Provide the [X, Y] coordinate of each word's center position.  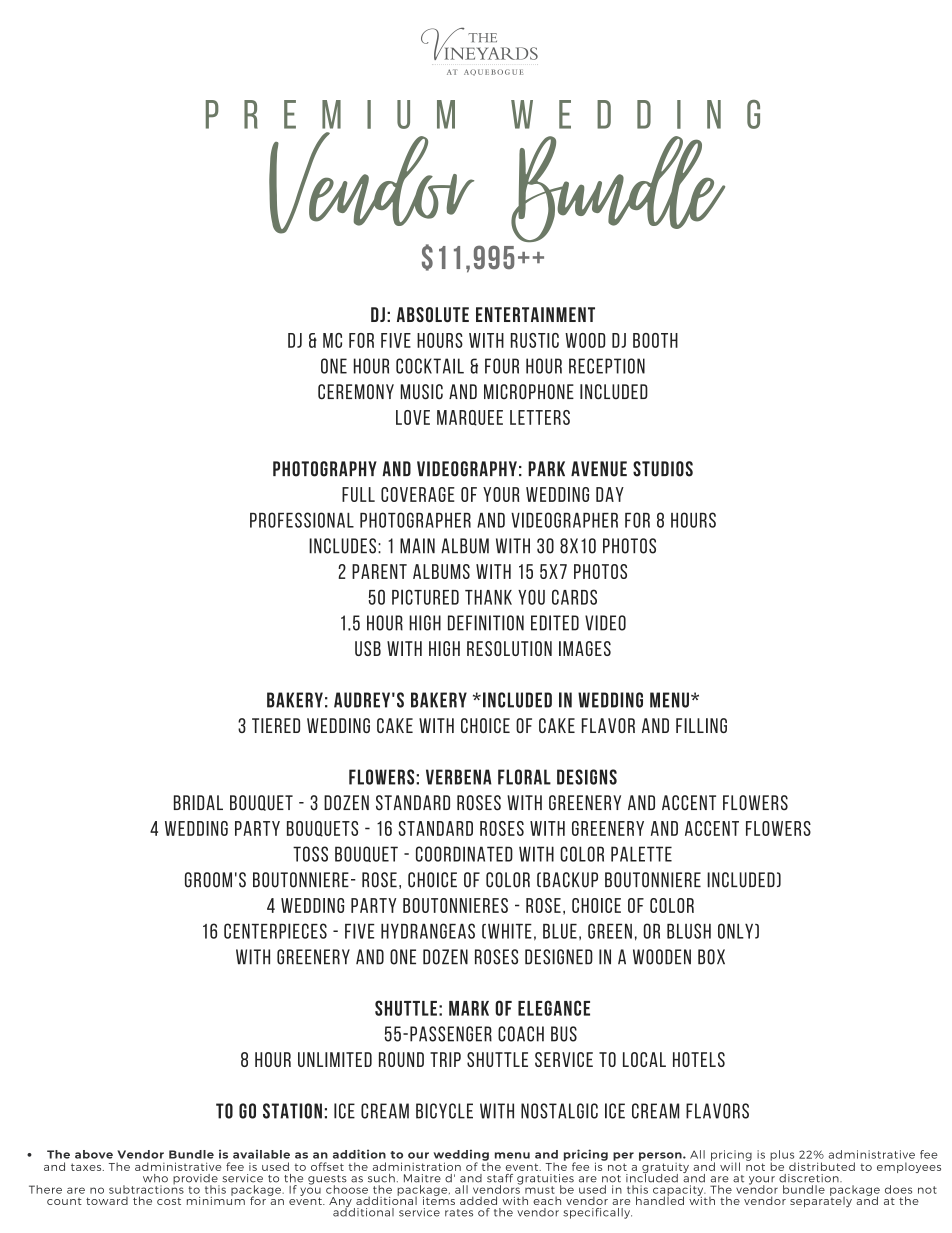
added [478, 1200]
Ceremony [356, 392]
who [155, 1178]
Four [502, 366]
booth [655, 340]
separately [821, 1201]
